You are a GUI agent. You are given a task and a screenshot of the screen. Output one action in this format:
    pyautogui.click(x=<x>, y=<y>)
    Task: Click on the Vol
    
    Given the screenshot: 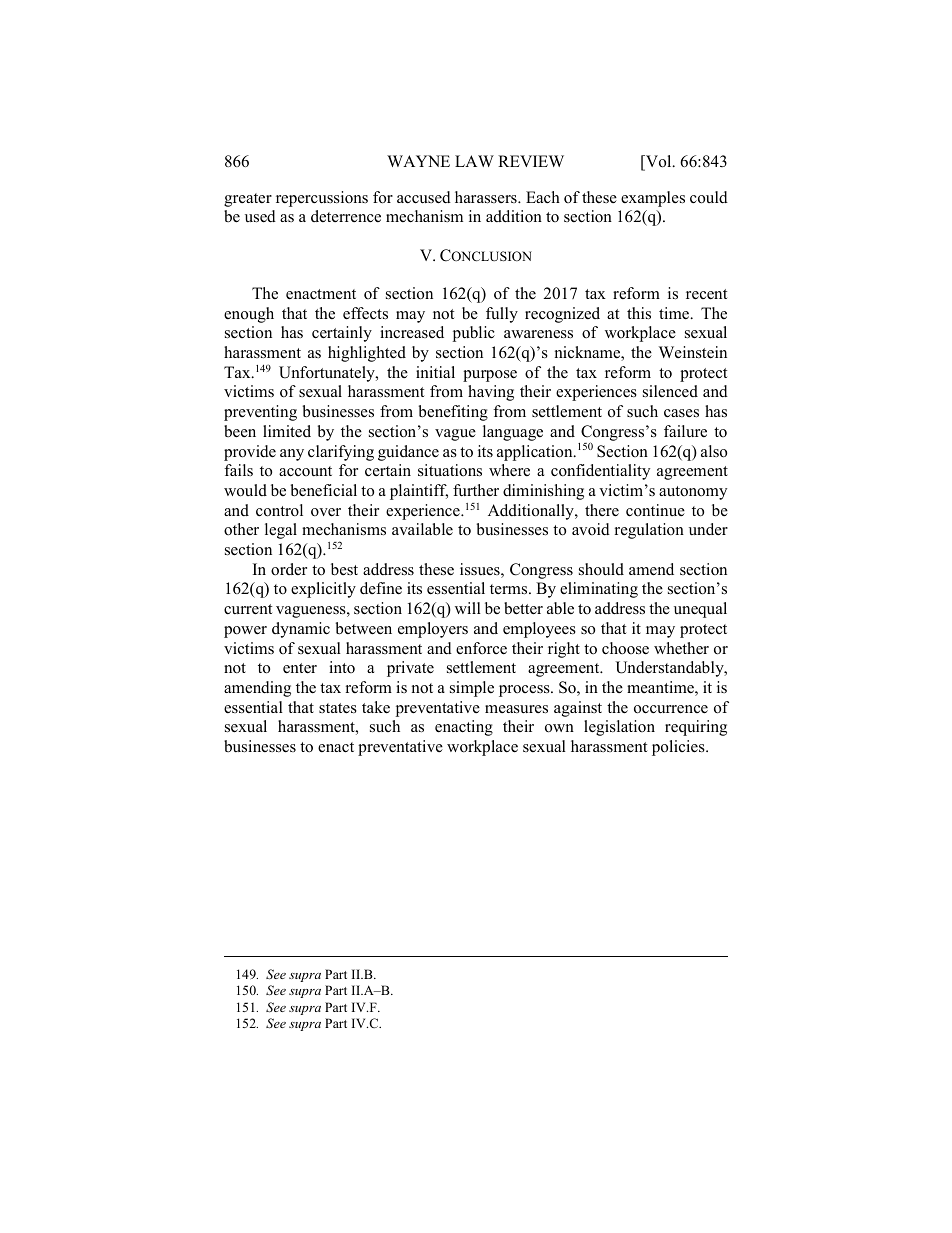 What is the action you would take?
    pyautogui.click(x=659, y=162)
